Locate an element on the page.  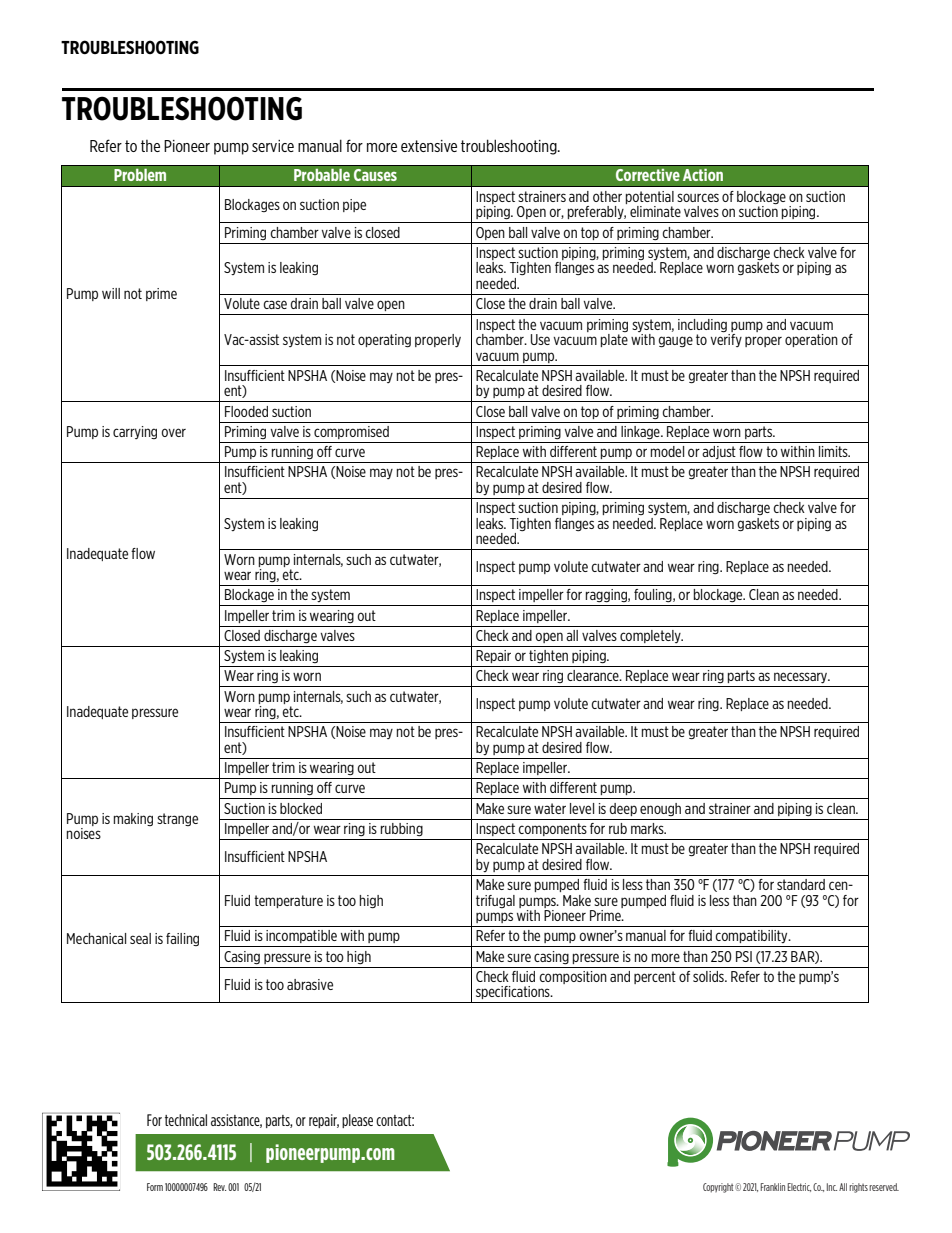
service is located at coordinates (273, 146).
